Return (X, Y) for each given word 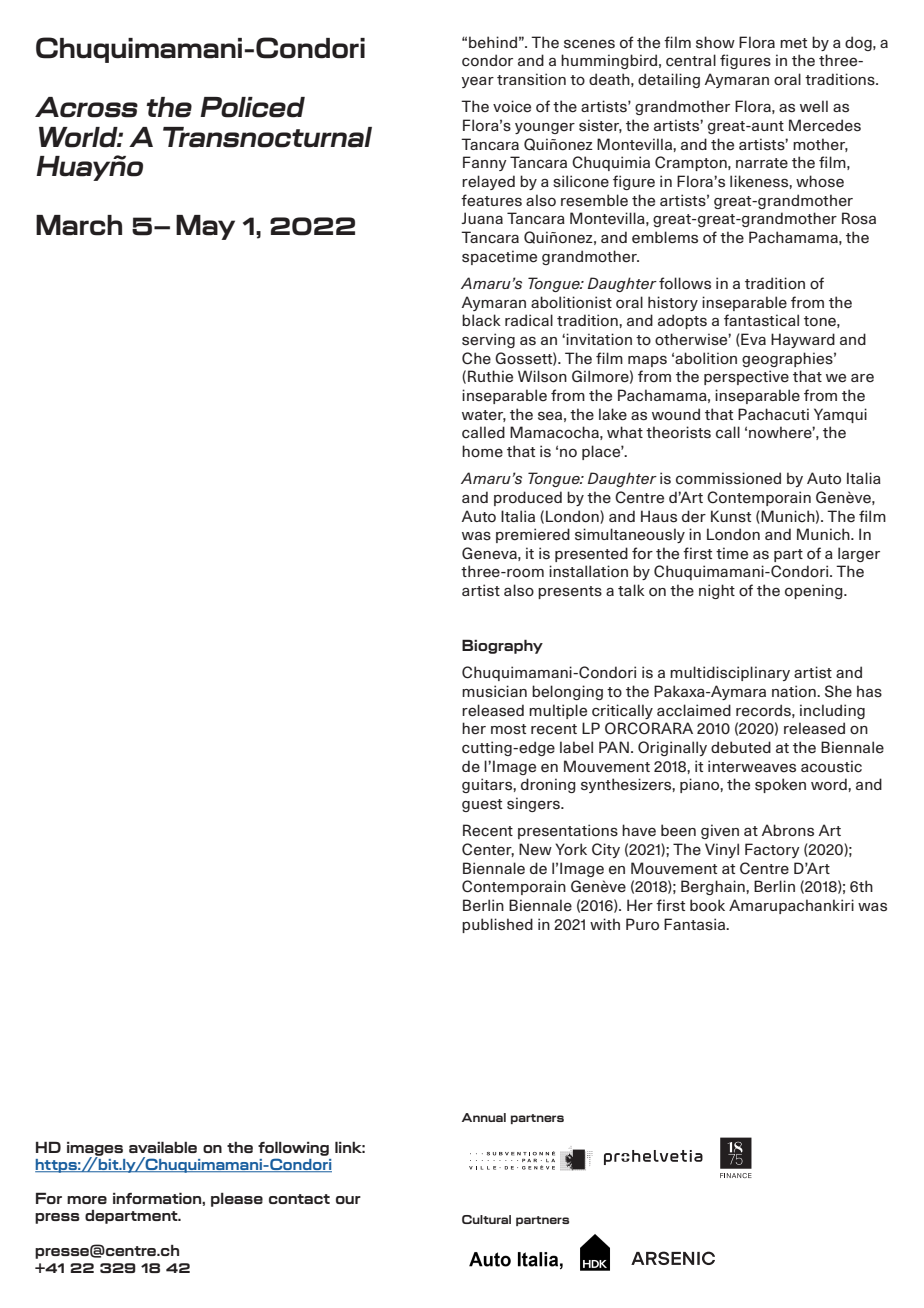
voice (512, 106)
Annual (484, 1117)
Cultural (486, 1219)
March (79, 225)
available (163, 1147)
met (793, 43)
